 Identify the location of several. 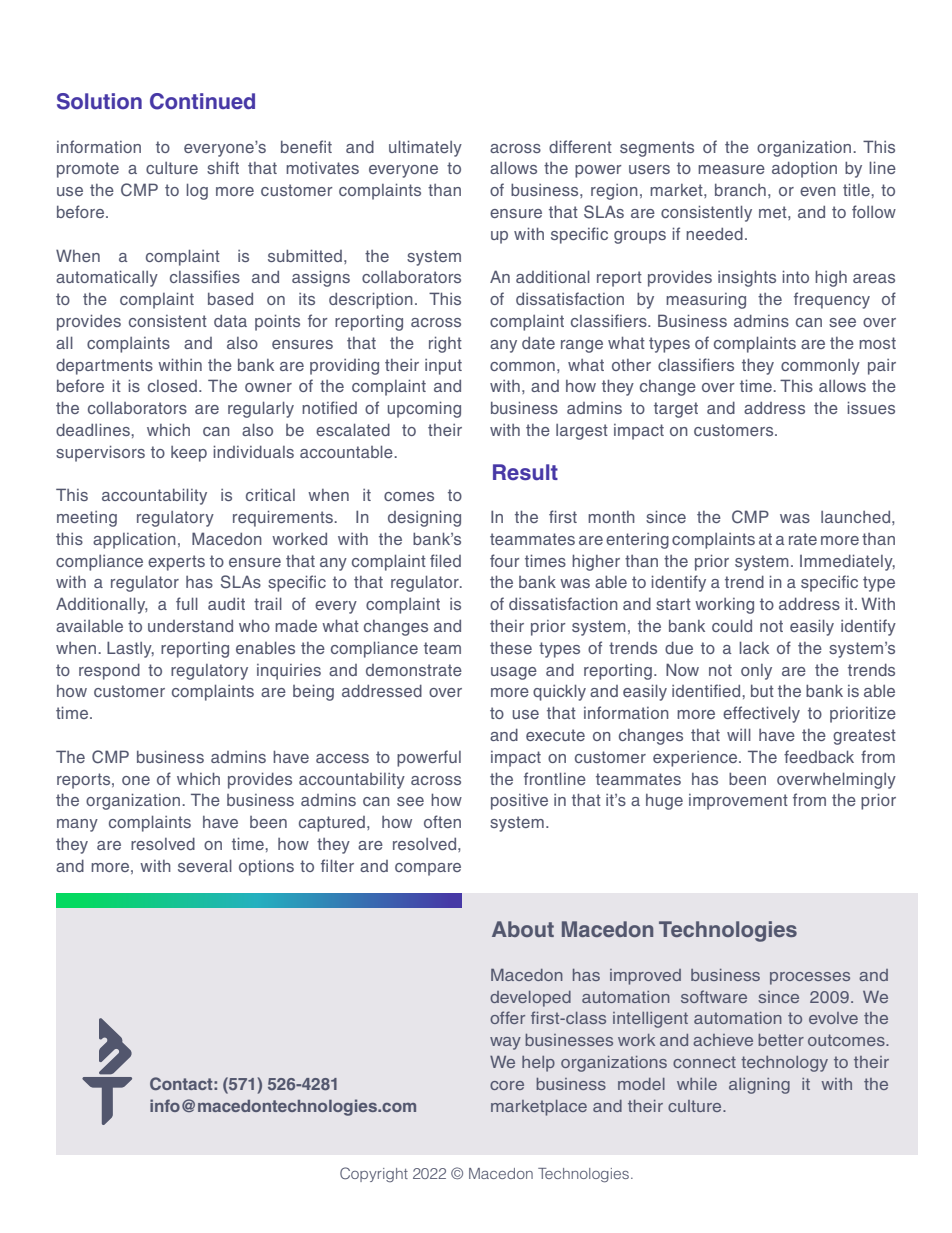
(205, 865).
